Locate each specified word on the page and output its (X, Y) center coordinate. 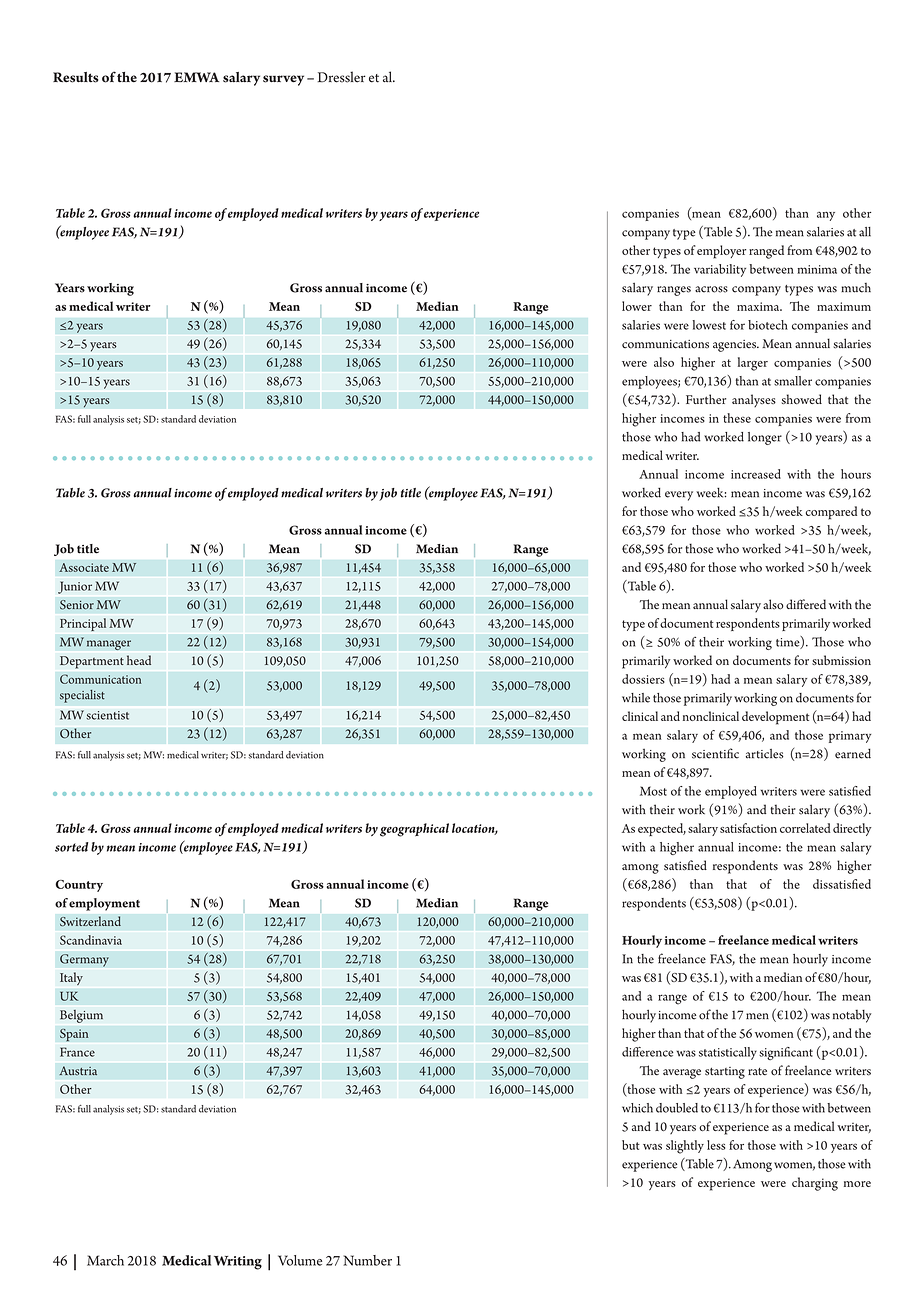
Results (76, 77)
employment (104, 904)
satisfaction (748, 828)
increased (756, 474)
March (105, 1260)
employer (721, 252)
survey (283, 80)
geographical (414, 830)
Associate (84, 567)
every (679, 496)
